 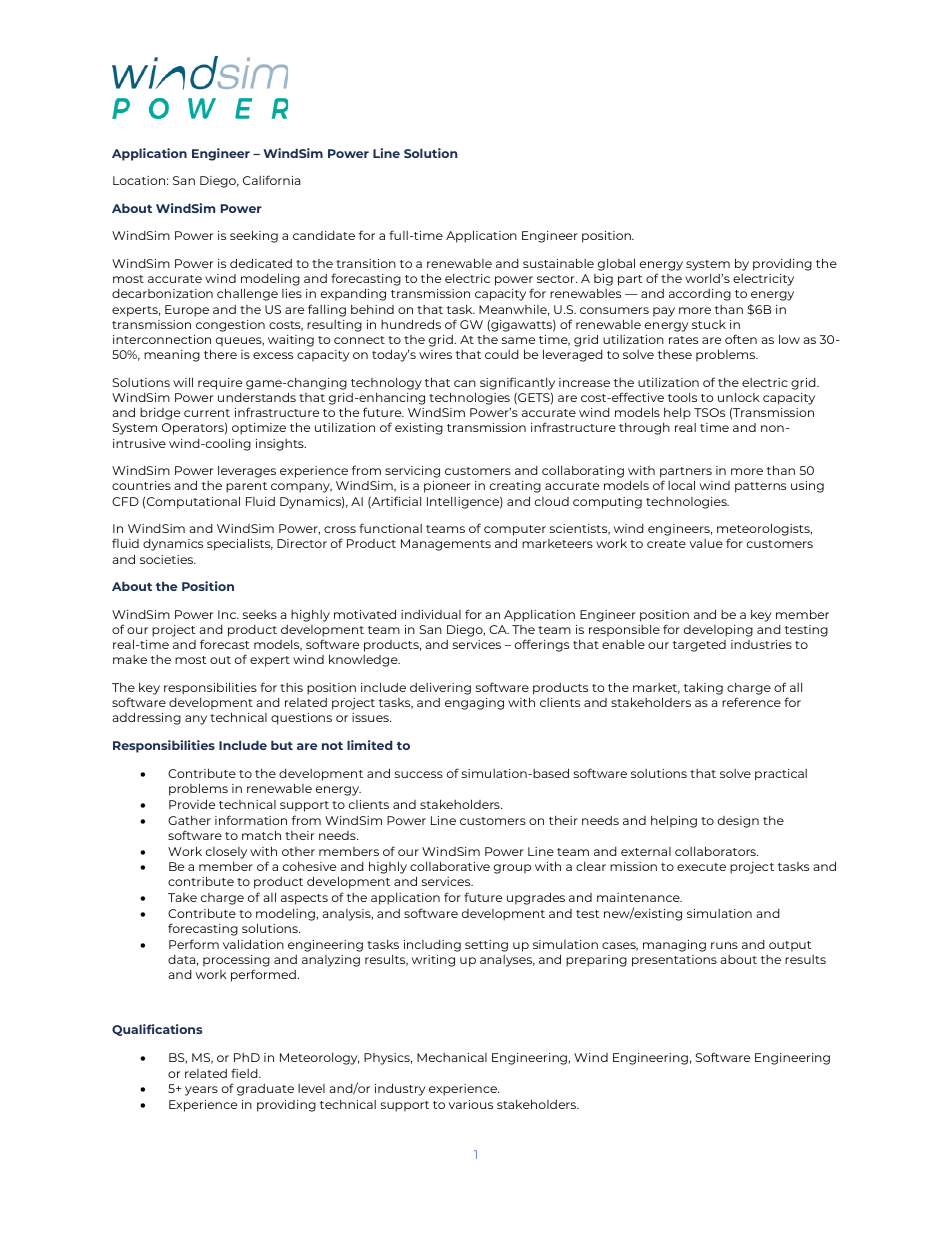 What do you see at coordinates (718, 631) in the image?
I see `developing` at bounding box center [718, 631].
